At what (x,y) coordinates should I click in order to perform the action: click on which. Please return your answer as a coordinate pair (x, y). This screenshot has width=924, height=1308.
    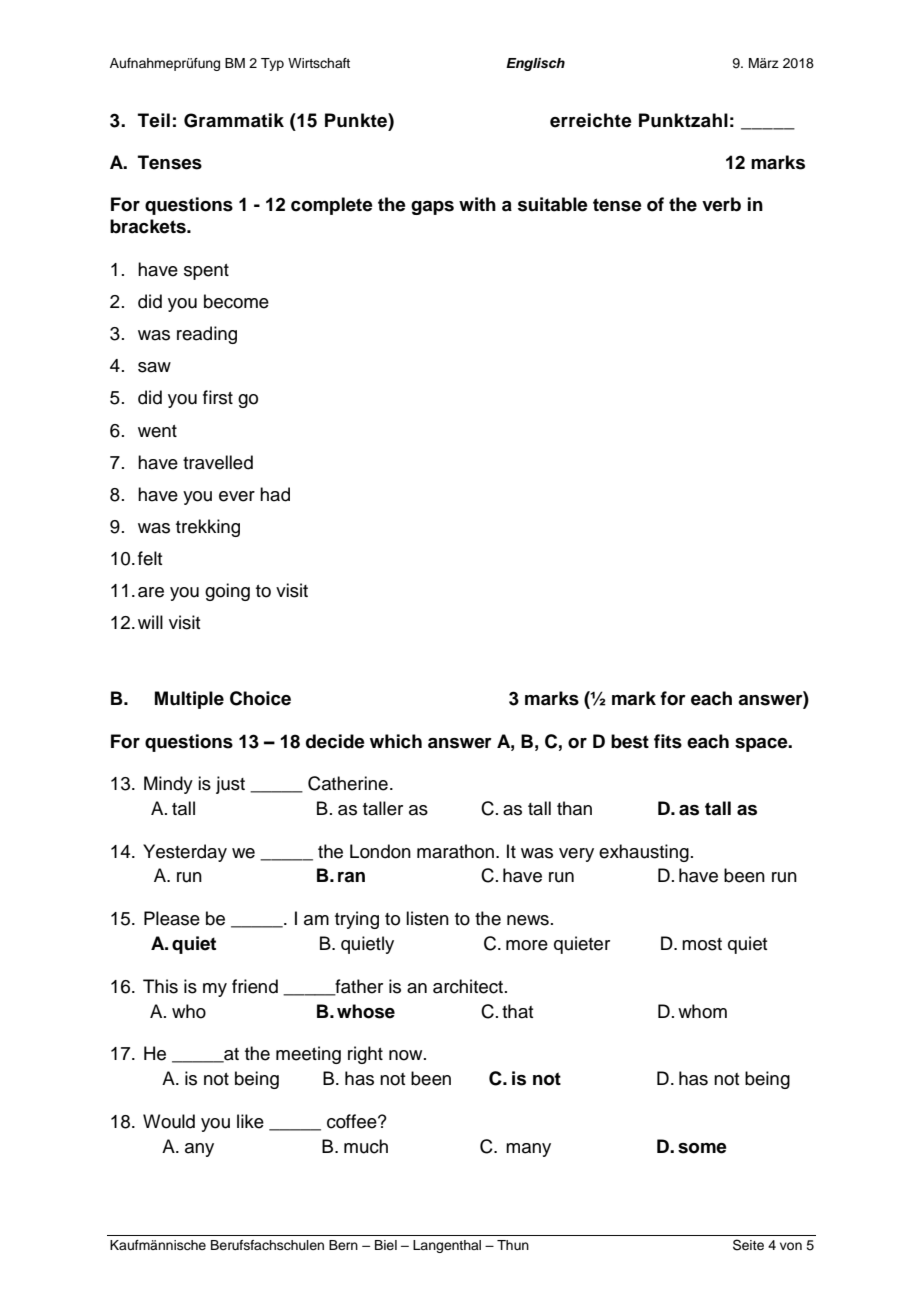
    Looking at the image, I should click on (396, 741).
